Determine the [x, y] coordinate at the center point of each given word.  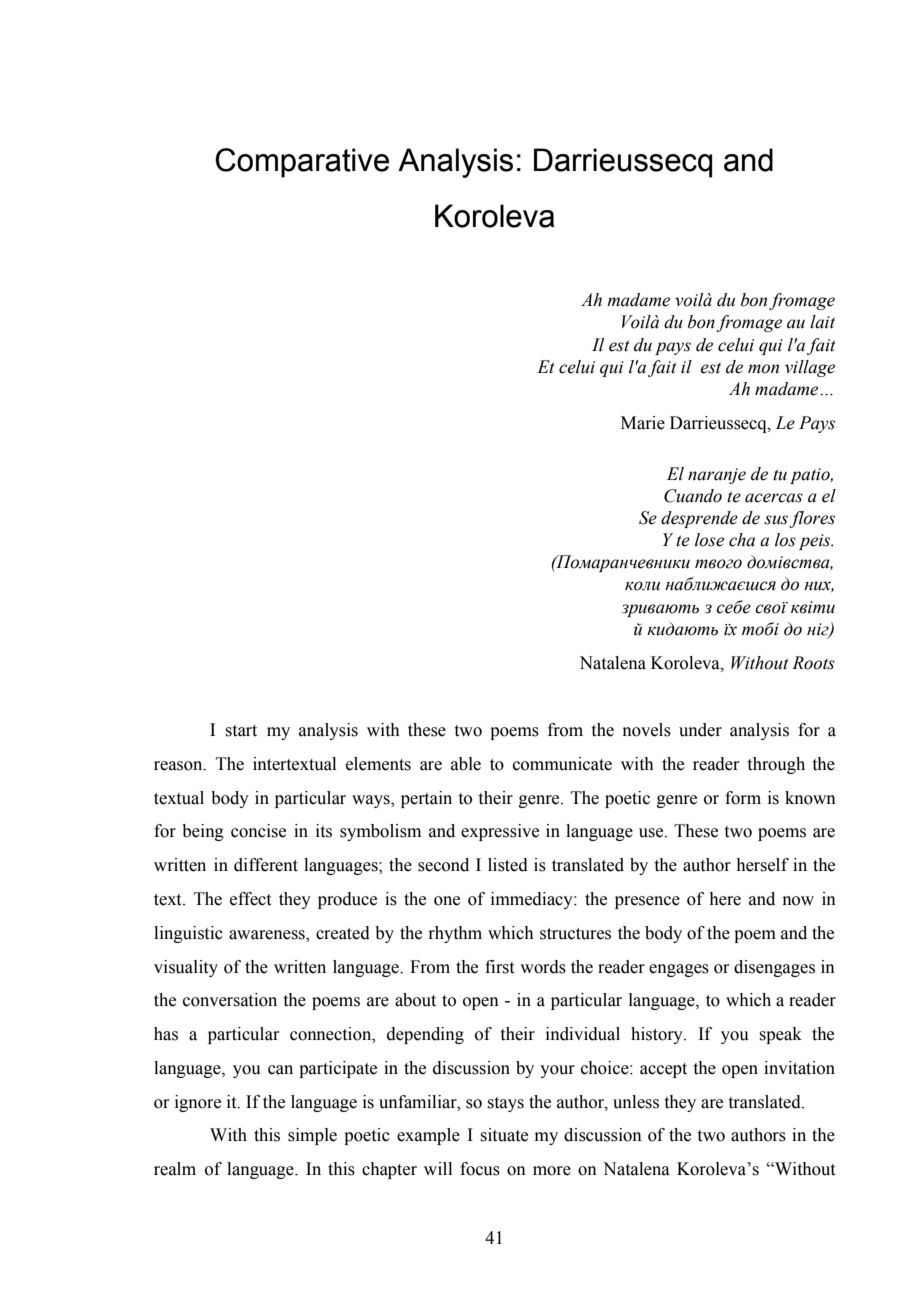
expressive [500, 832]
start [241, 731]
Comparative [302, 163]
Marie [643, 423]
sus [777, 521]
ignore [198, 1103]
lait [822, 322]
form [743, 798]
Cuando [693, 496]
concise [258, 831]
